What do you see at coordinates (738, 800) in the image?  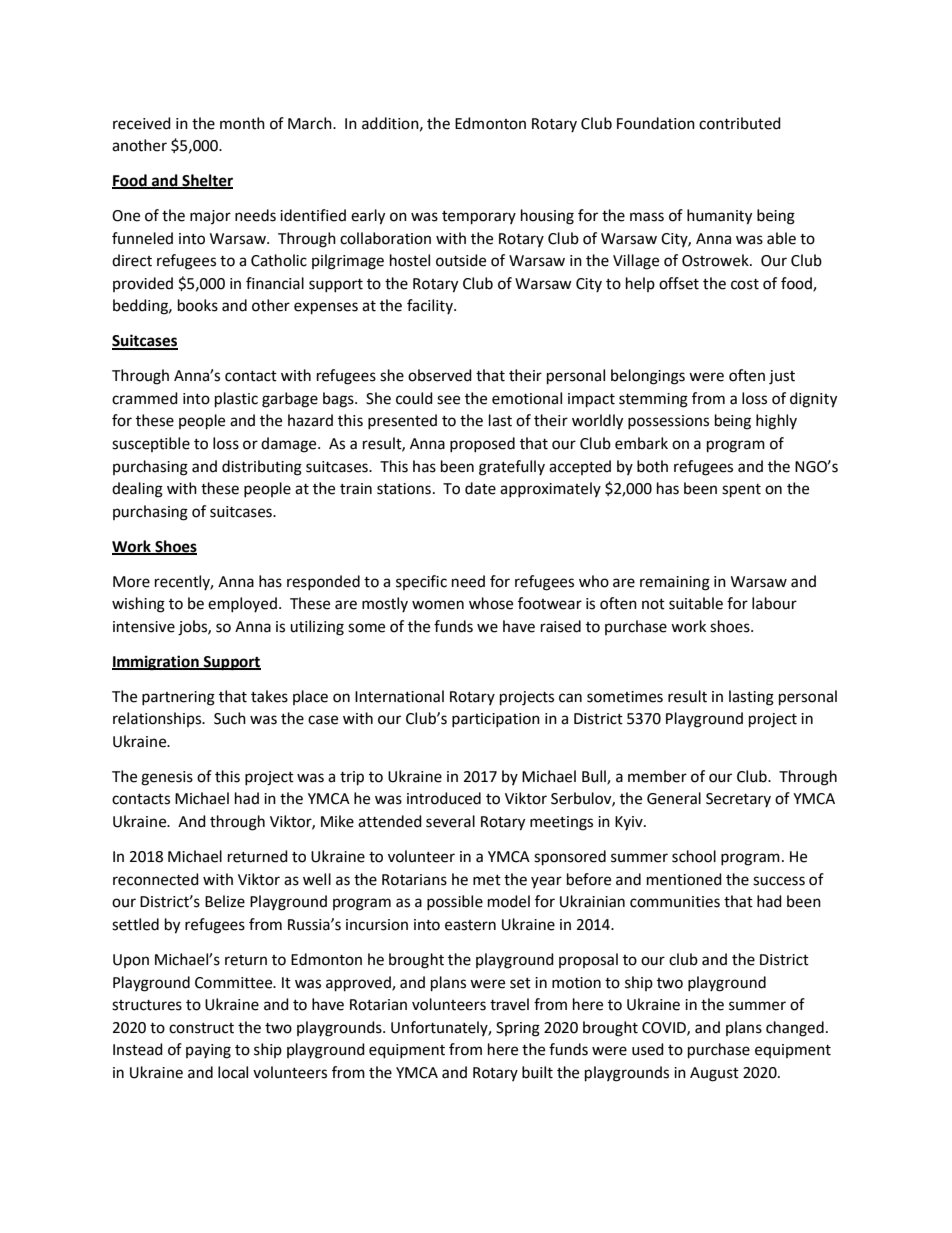 I see `Secretary` at bounding box center [738, 800].
